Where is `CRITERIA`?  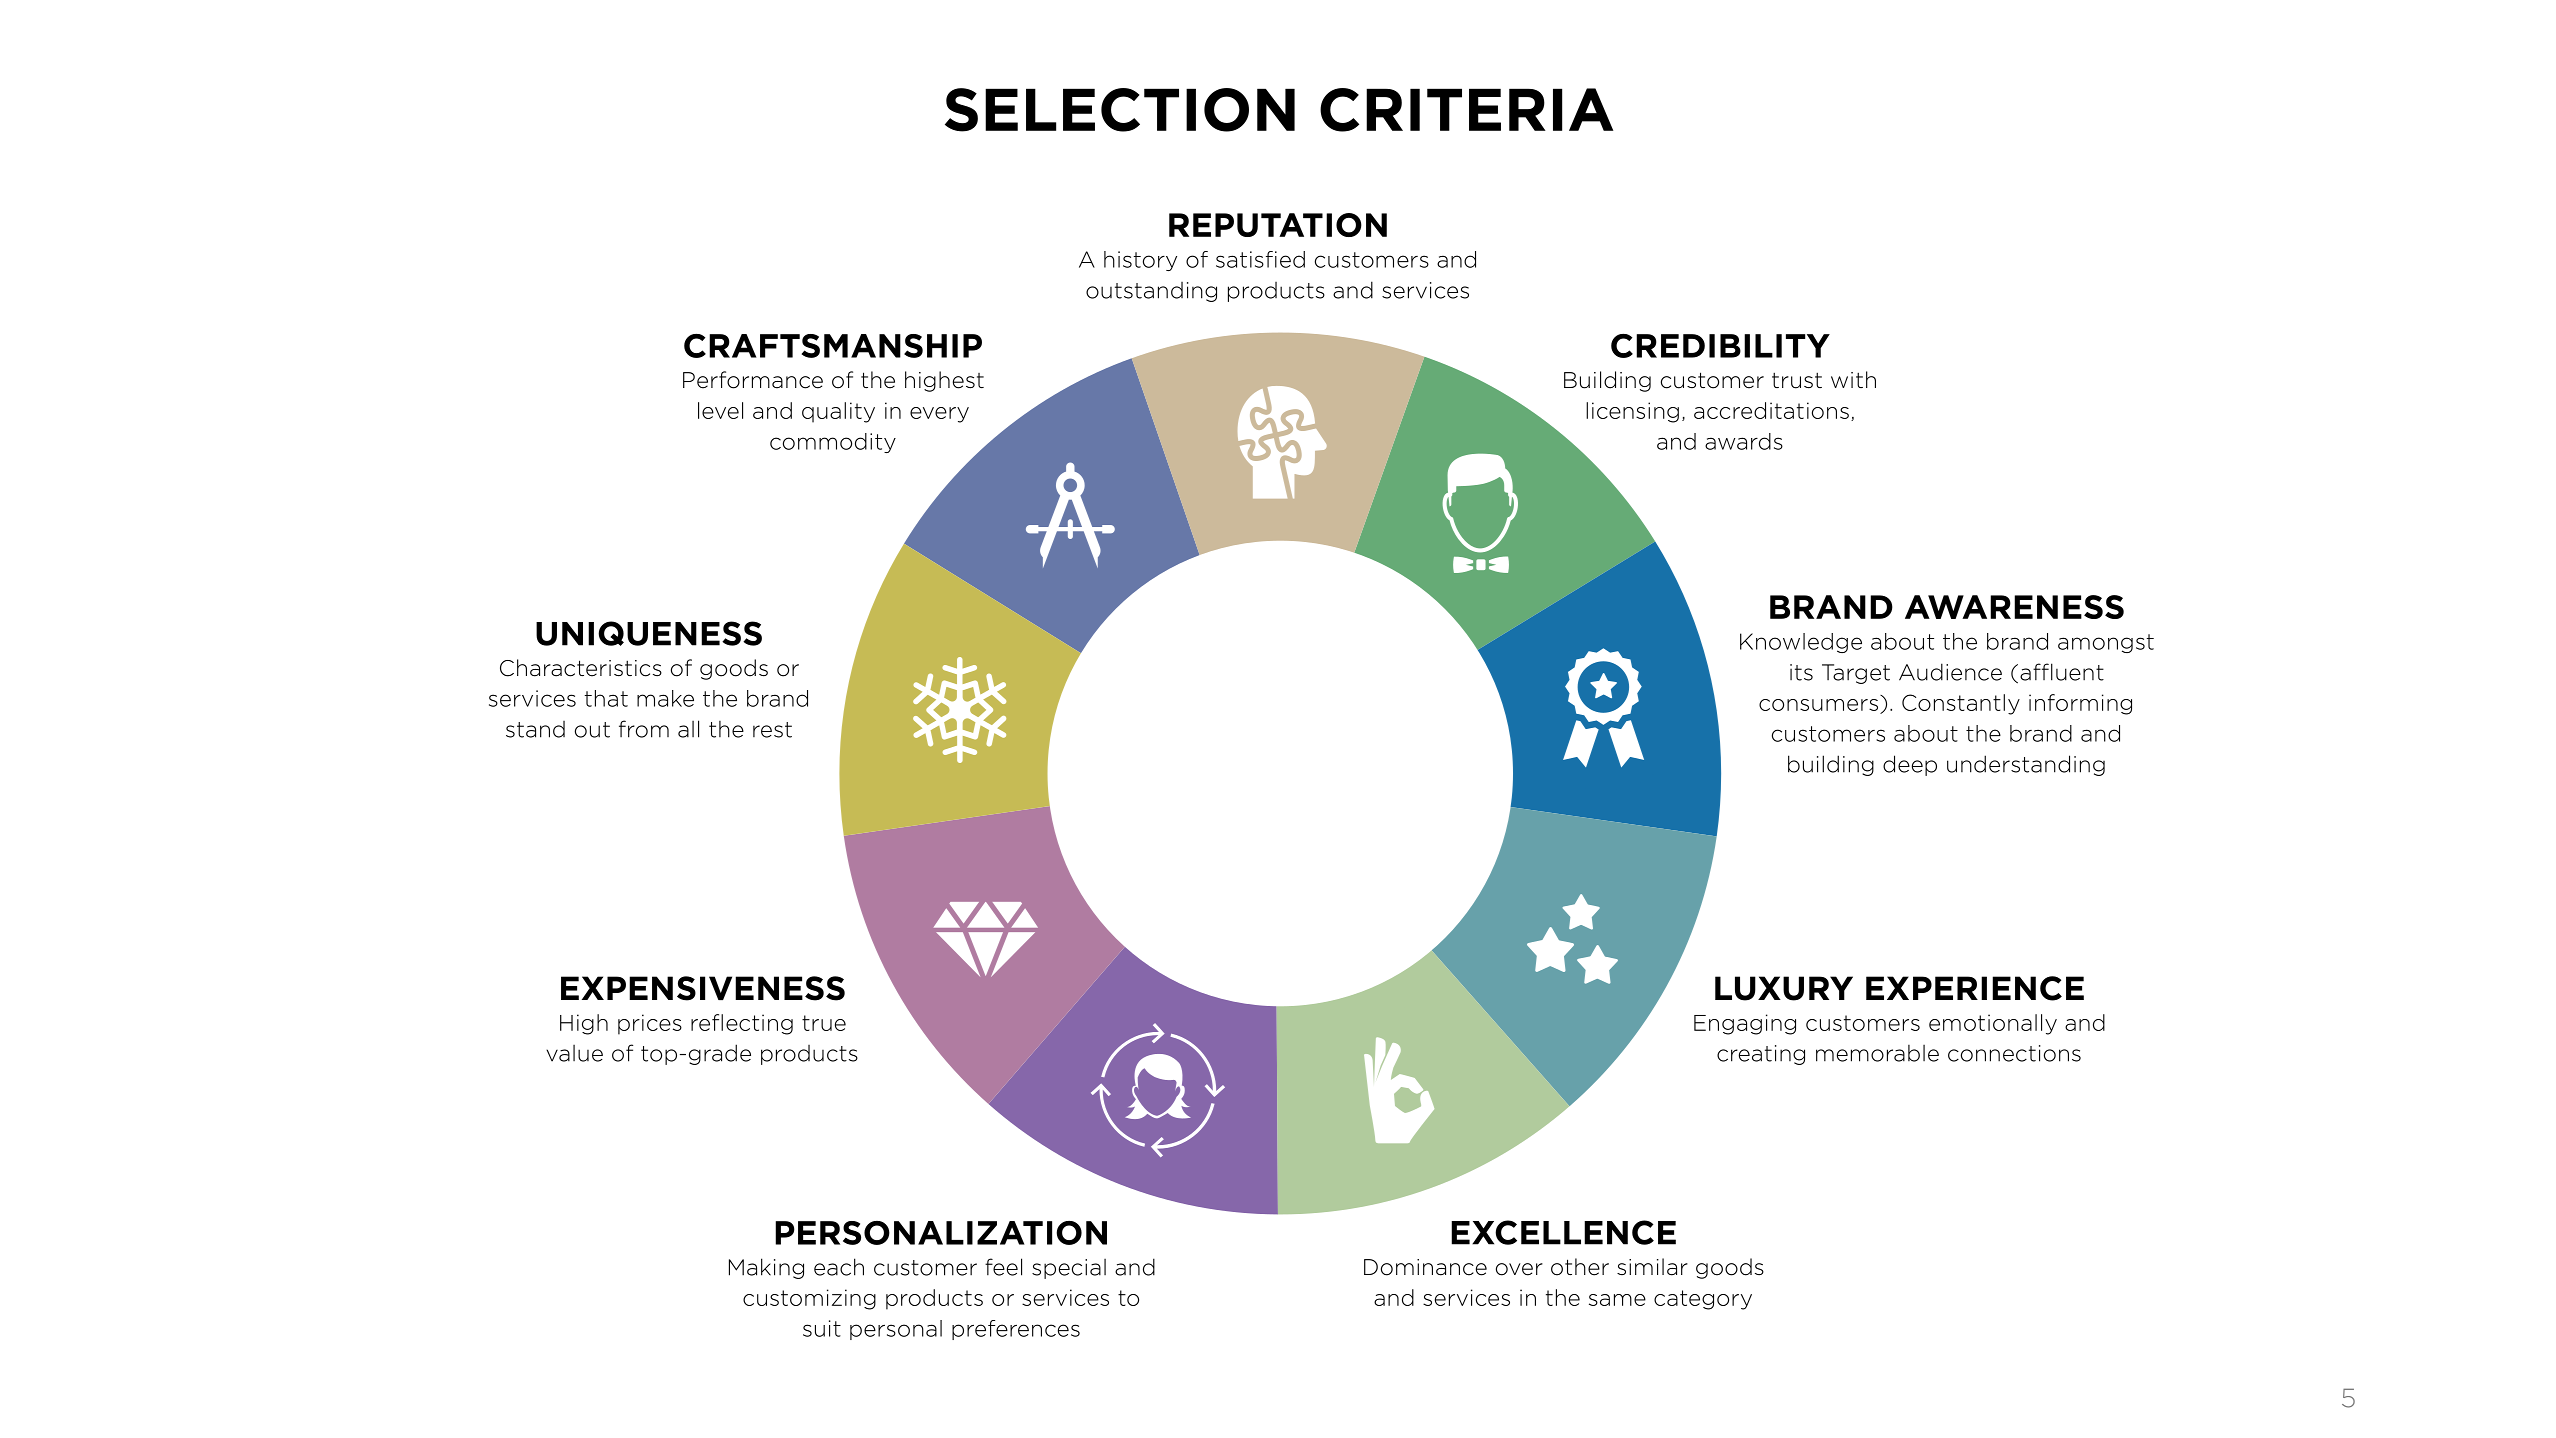 CRITERIA is located at coordinates (1466, 110).
